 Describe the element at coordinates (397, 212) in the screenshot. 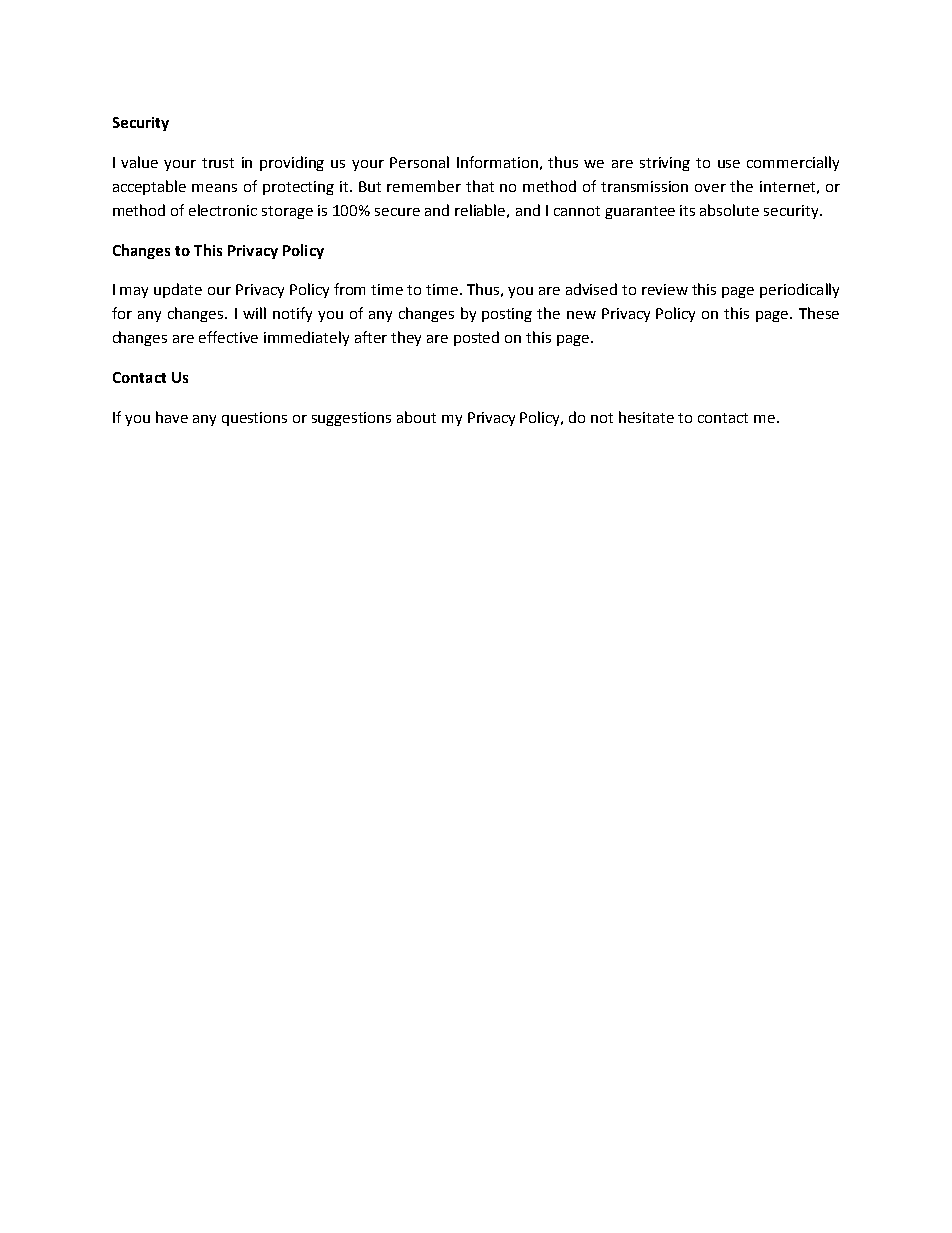

I see `secure` at that location.
